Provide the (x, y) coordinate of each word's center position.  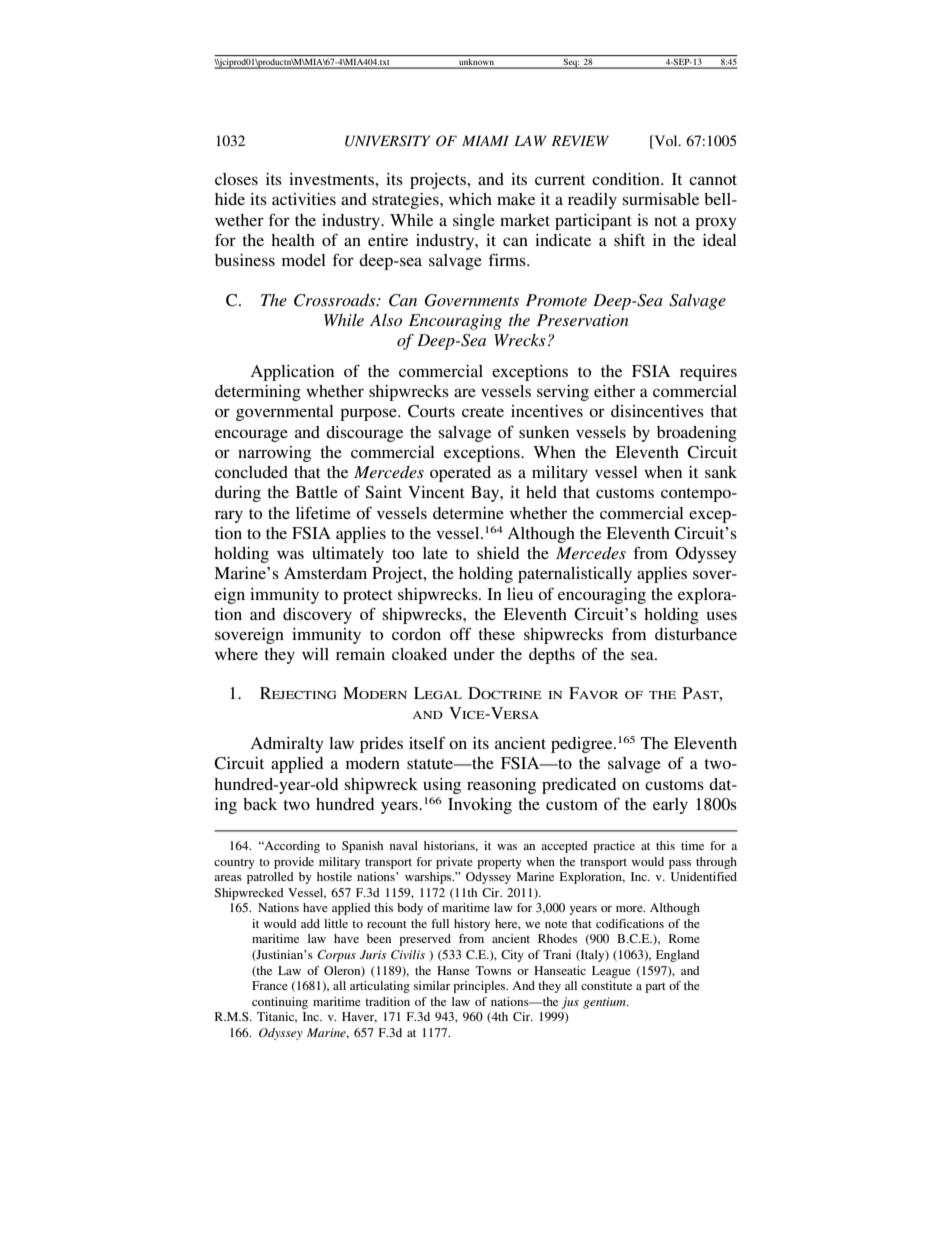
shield (498, 553)
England (678, 956)
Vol (666, 142)
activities (304, 199)
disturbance (696, 634)
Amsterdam (325, 573)
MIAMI (485, 140)
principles (480, 987)
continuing (280, 1003)
